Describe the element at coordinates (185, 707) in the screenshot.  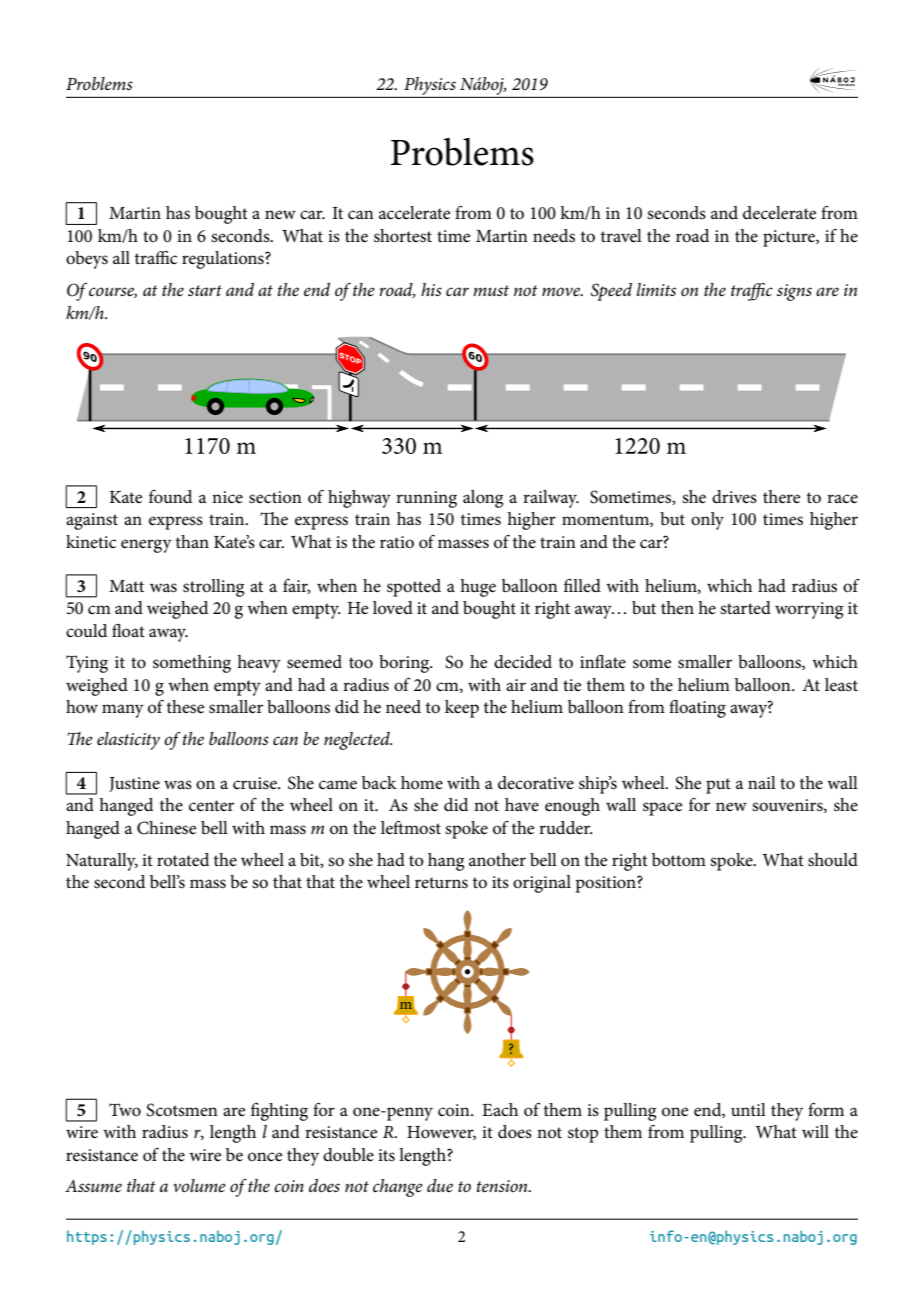
I see `these` at that location.
